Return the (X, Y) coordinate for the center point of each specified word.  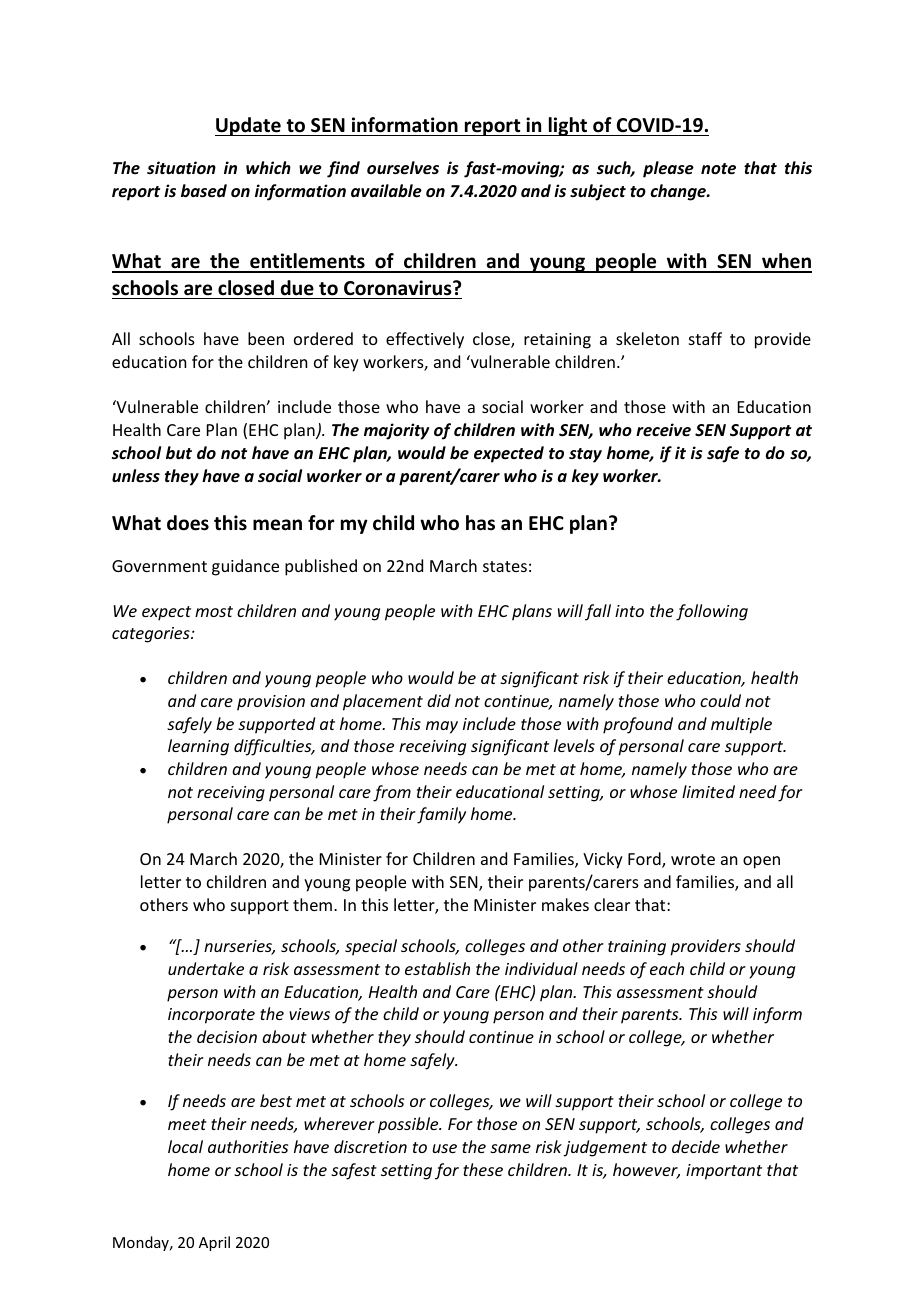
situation (181, 168)
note (718, 169)
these (483, 1169)
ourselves (403, 168)
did (439, 700)
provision (271, 703)
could (720, 700)
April (214, 1243)
